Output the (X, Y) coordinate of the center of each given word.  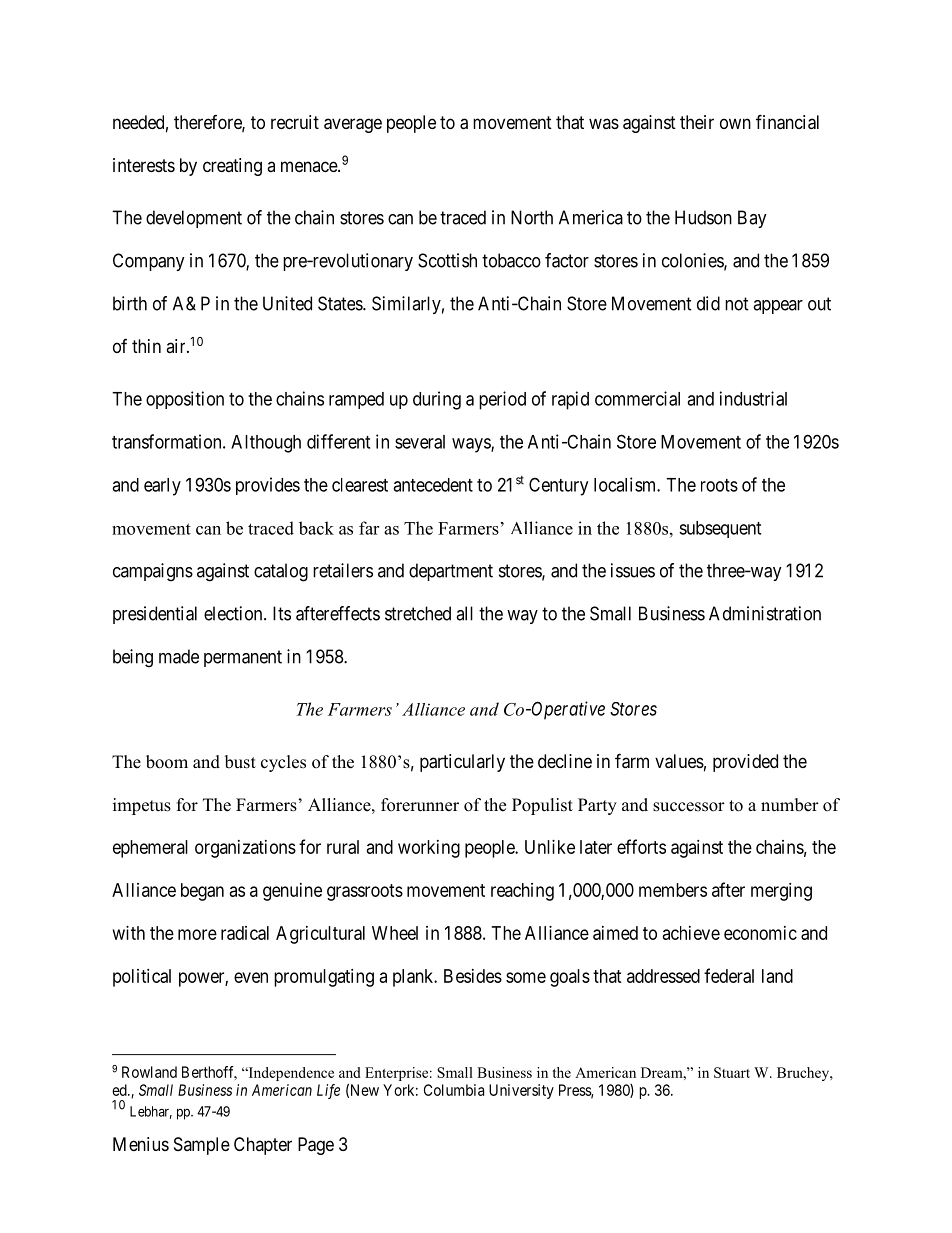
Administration (765, 613)
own (735, 123)
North (532, 217)
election (234, 613)
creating (232, 167)
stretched (418, 613)
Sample (202, 1146)
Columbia (454, 1090)
